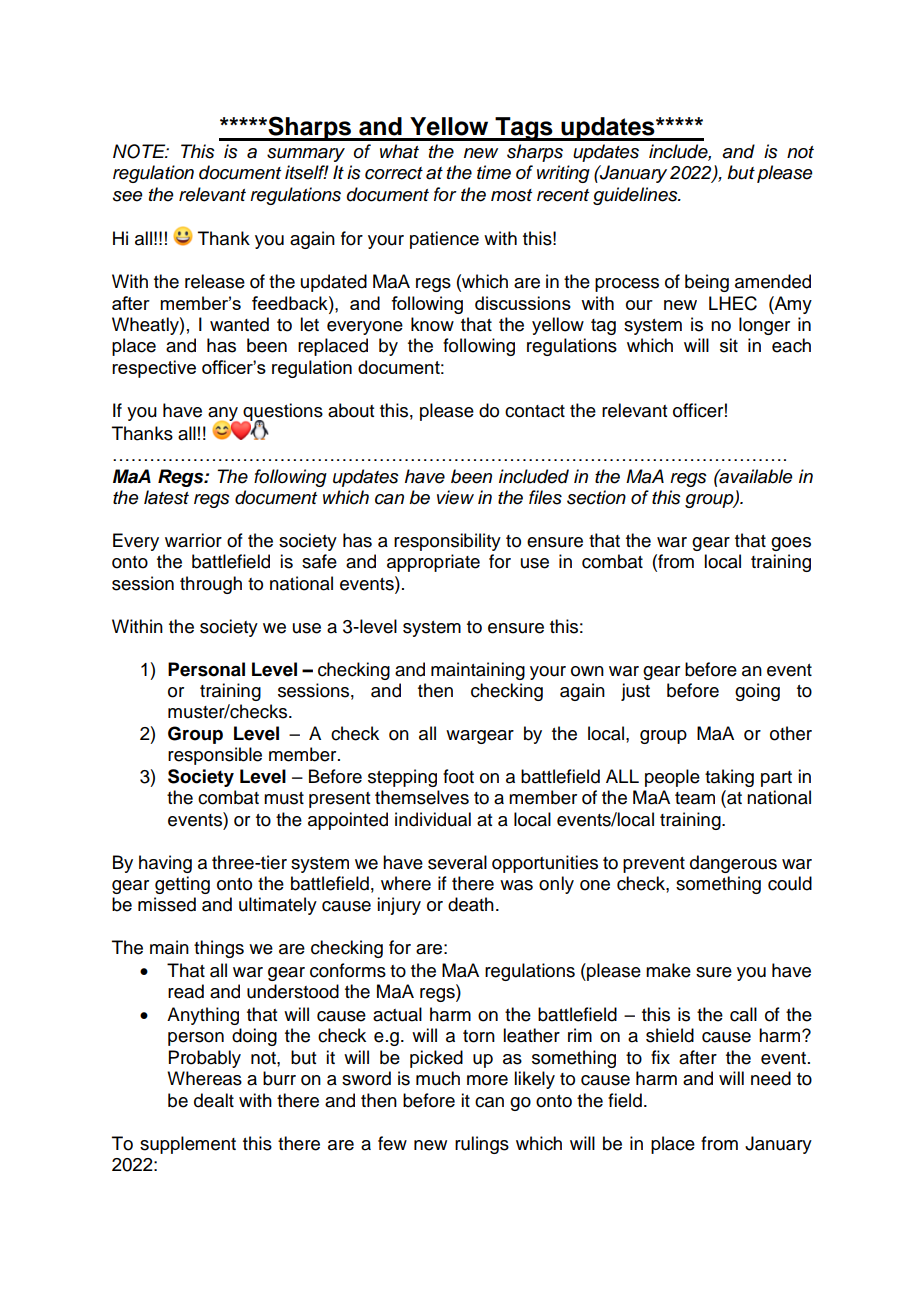  I want to click on time, so click(494, 172).
